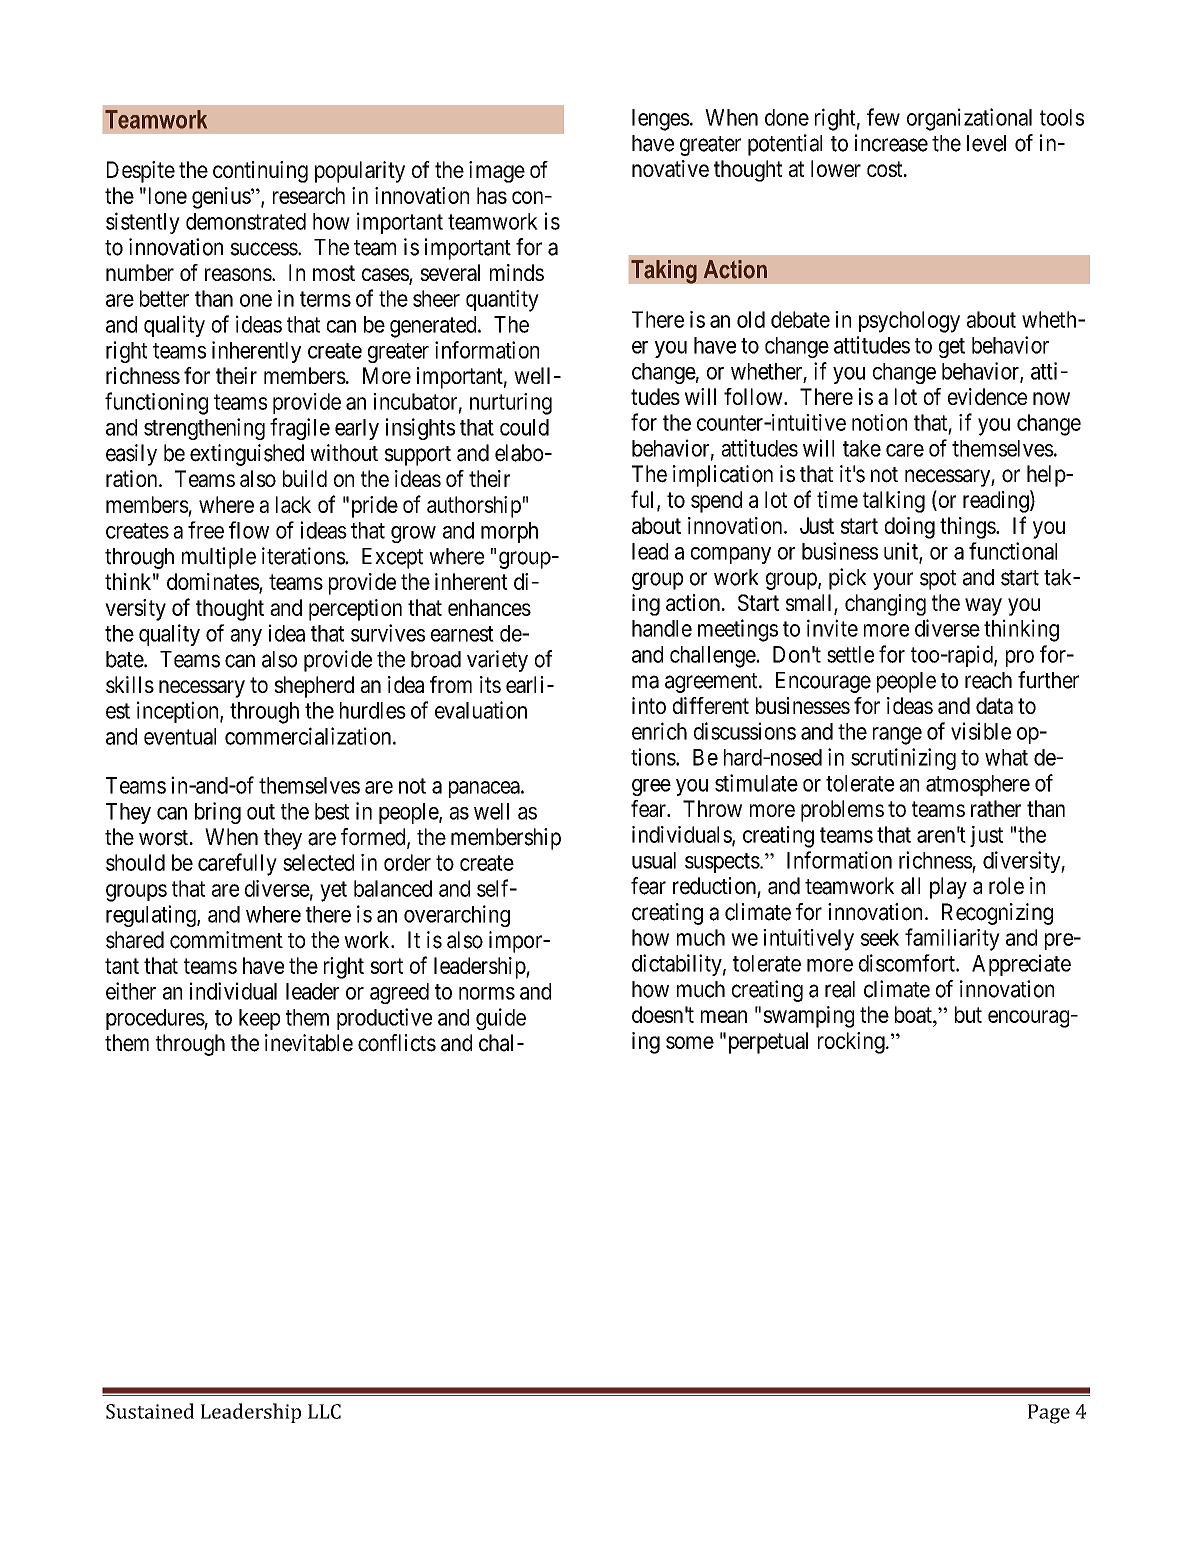 The image size is (1192, 1542). What do you see at coordinates (497, 172) in the screenshot?
I see `image` at bounding box center [497, 172].
